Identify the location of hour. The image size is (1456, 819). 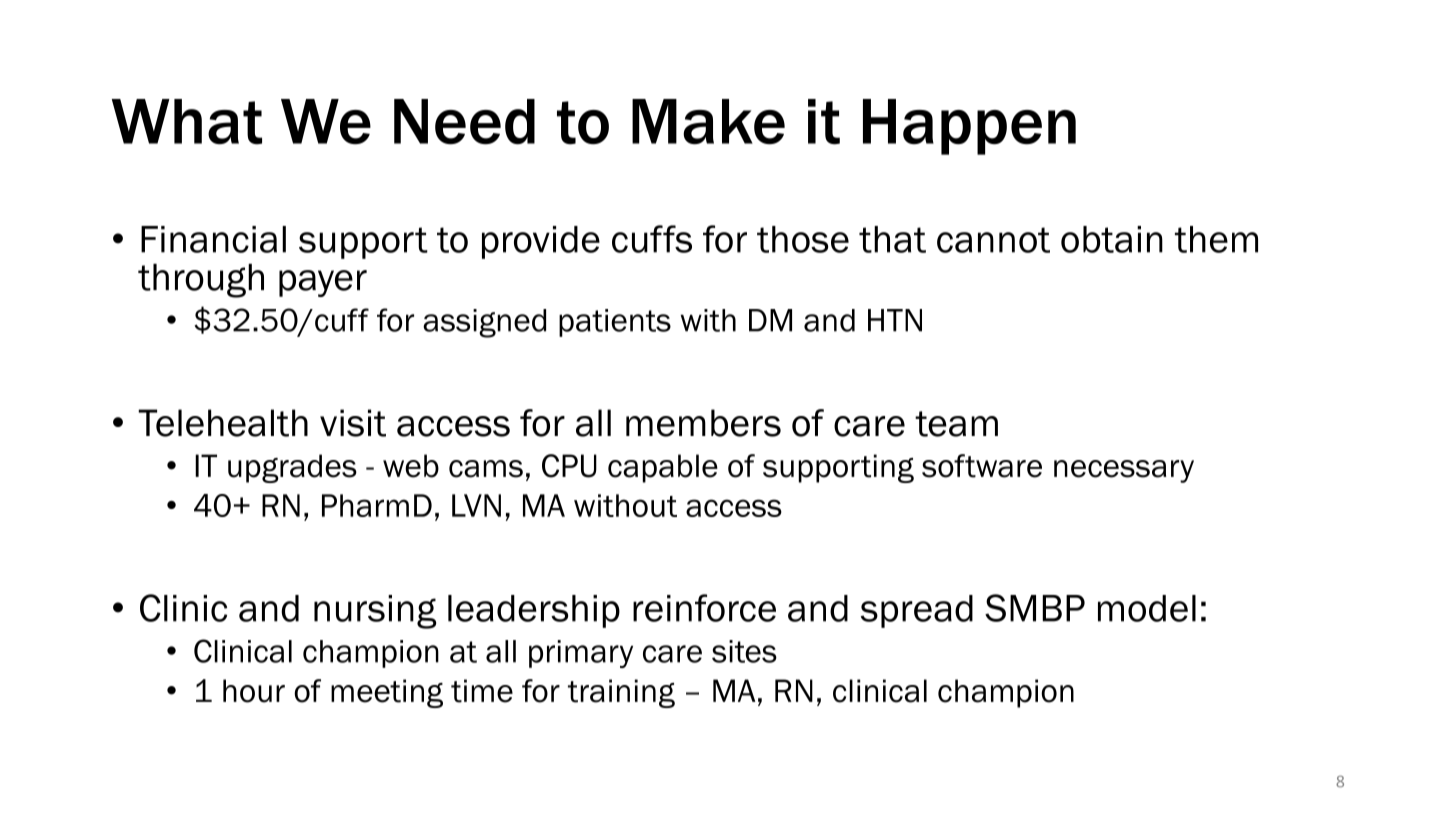
(254, 691).
